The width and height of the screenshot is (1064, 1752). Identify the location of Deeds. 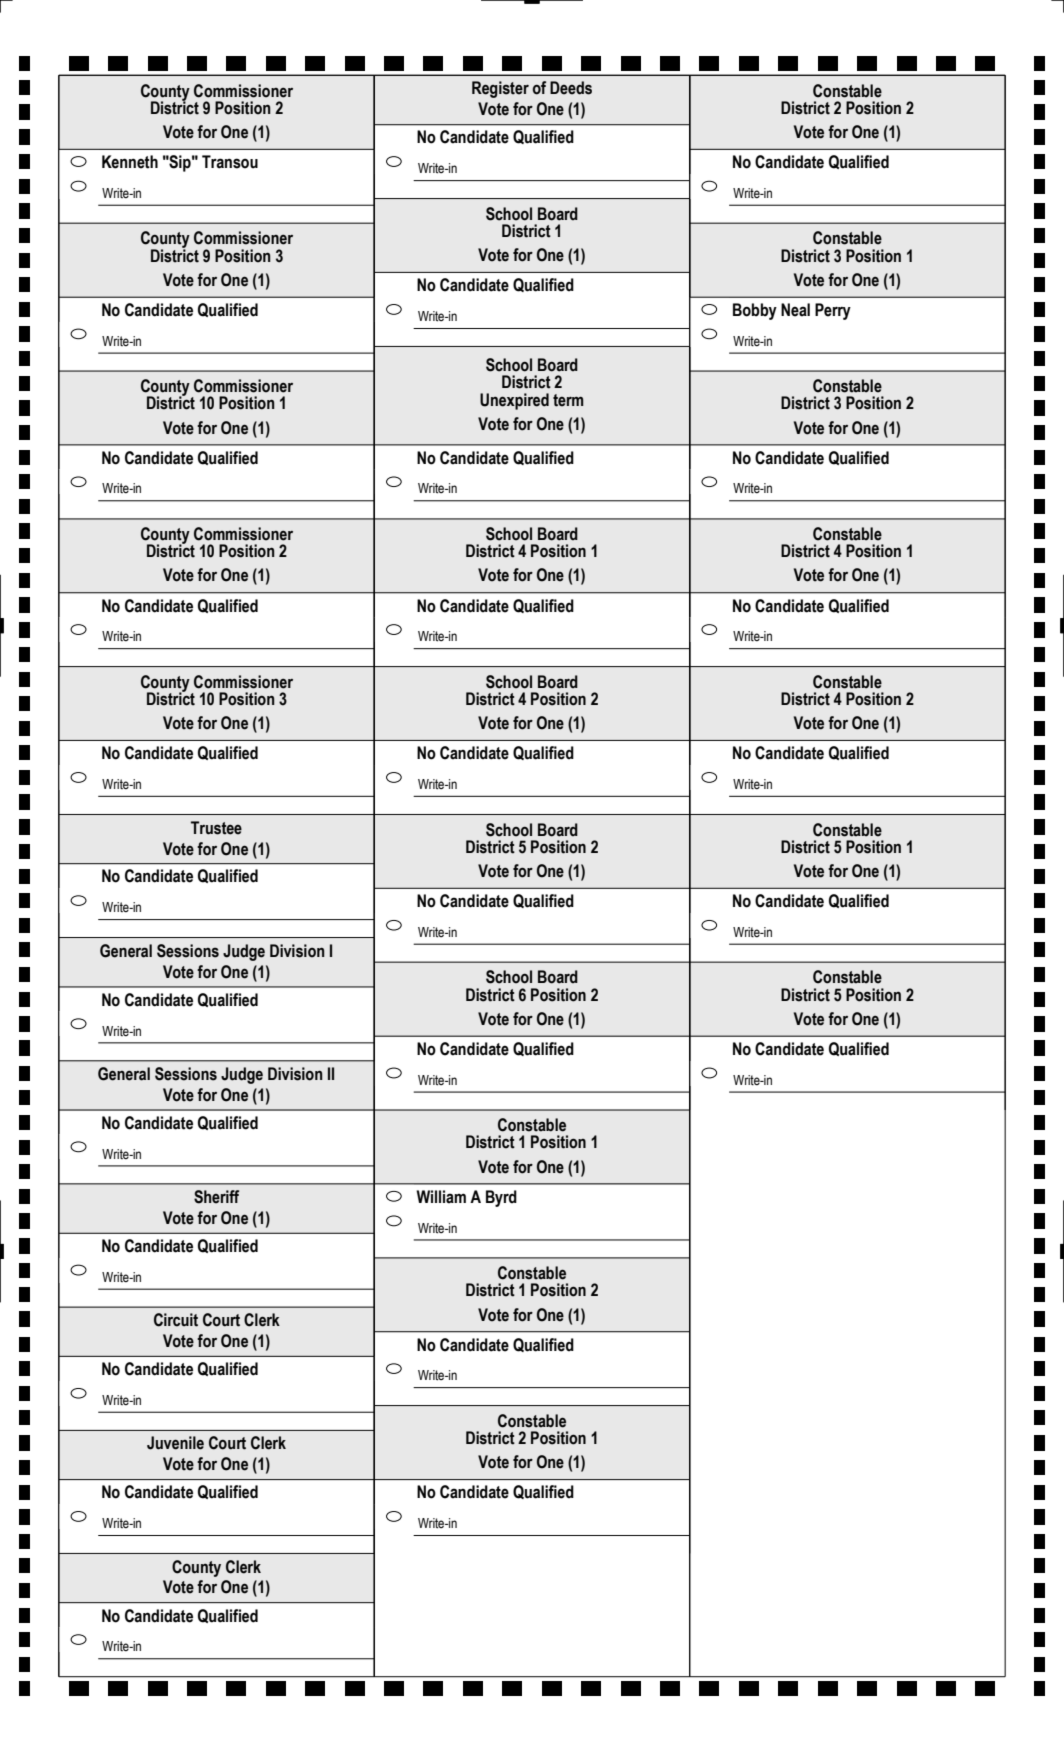
(571, 88).
